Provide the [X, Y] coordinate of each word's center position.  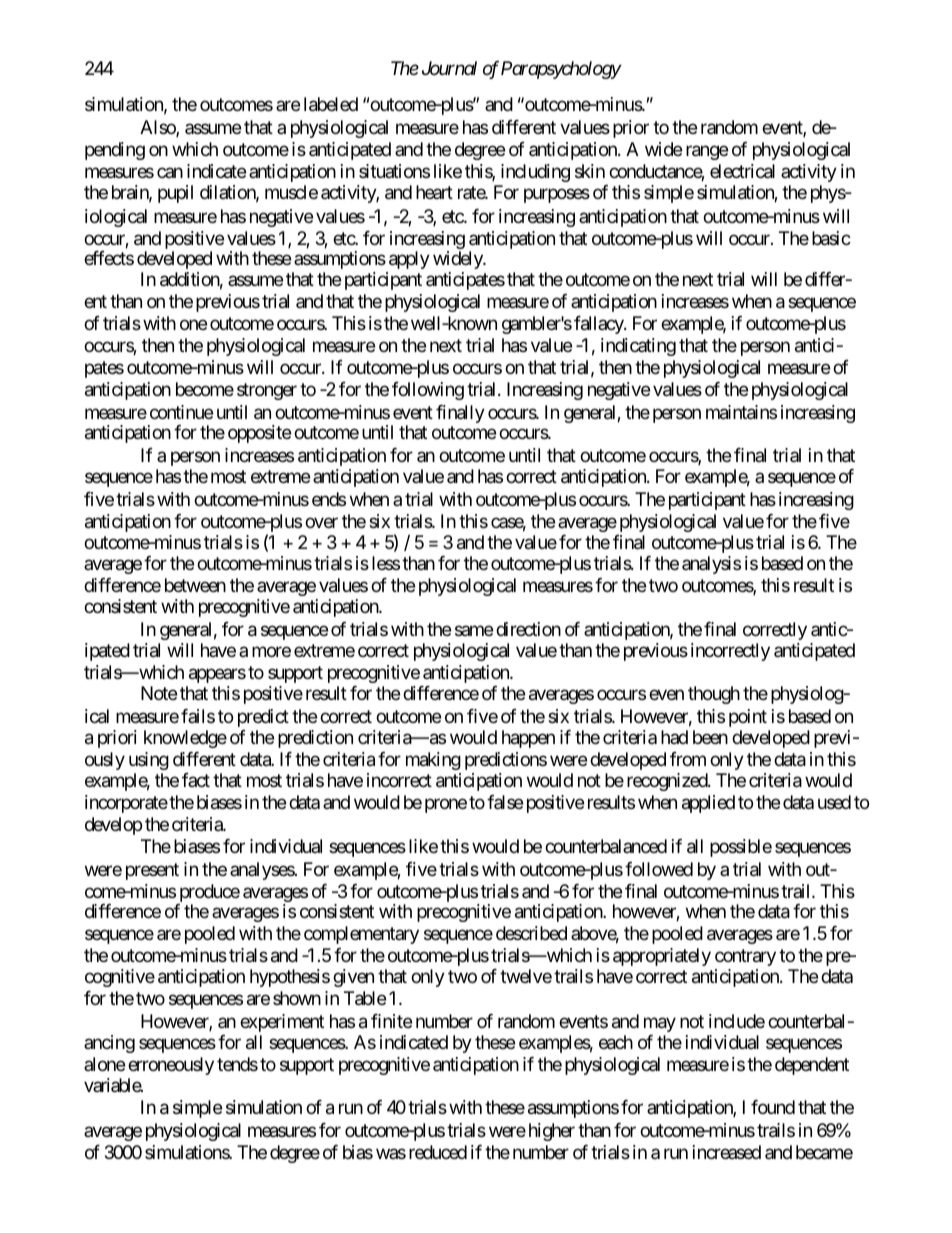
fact [196, 780]
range [707, 152]
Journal [449, 68]
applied [708, 804]
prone [446, 806]
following [428, 391]
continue [181, 412]
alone [104, 1064]
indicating [638, 347]
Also [158, 128]
